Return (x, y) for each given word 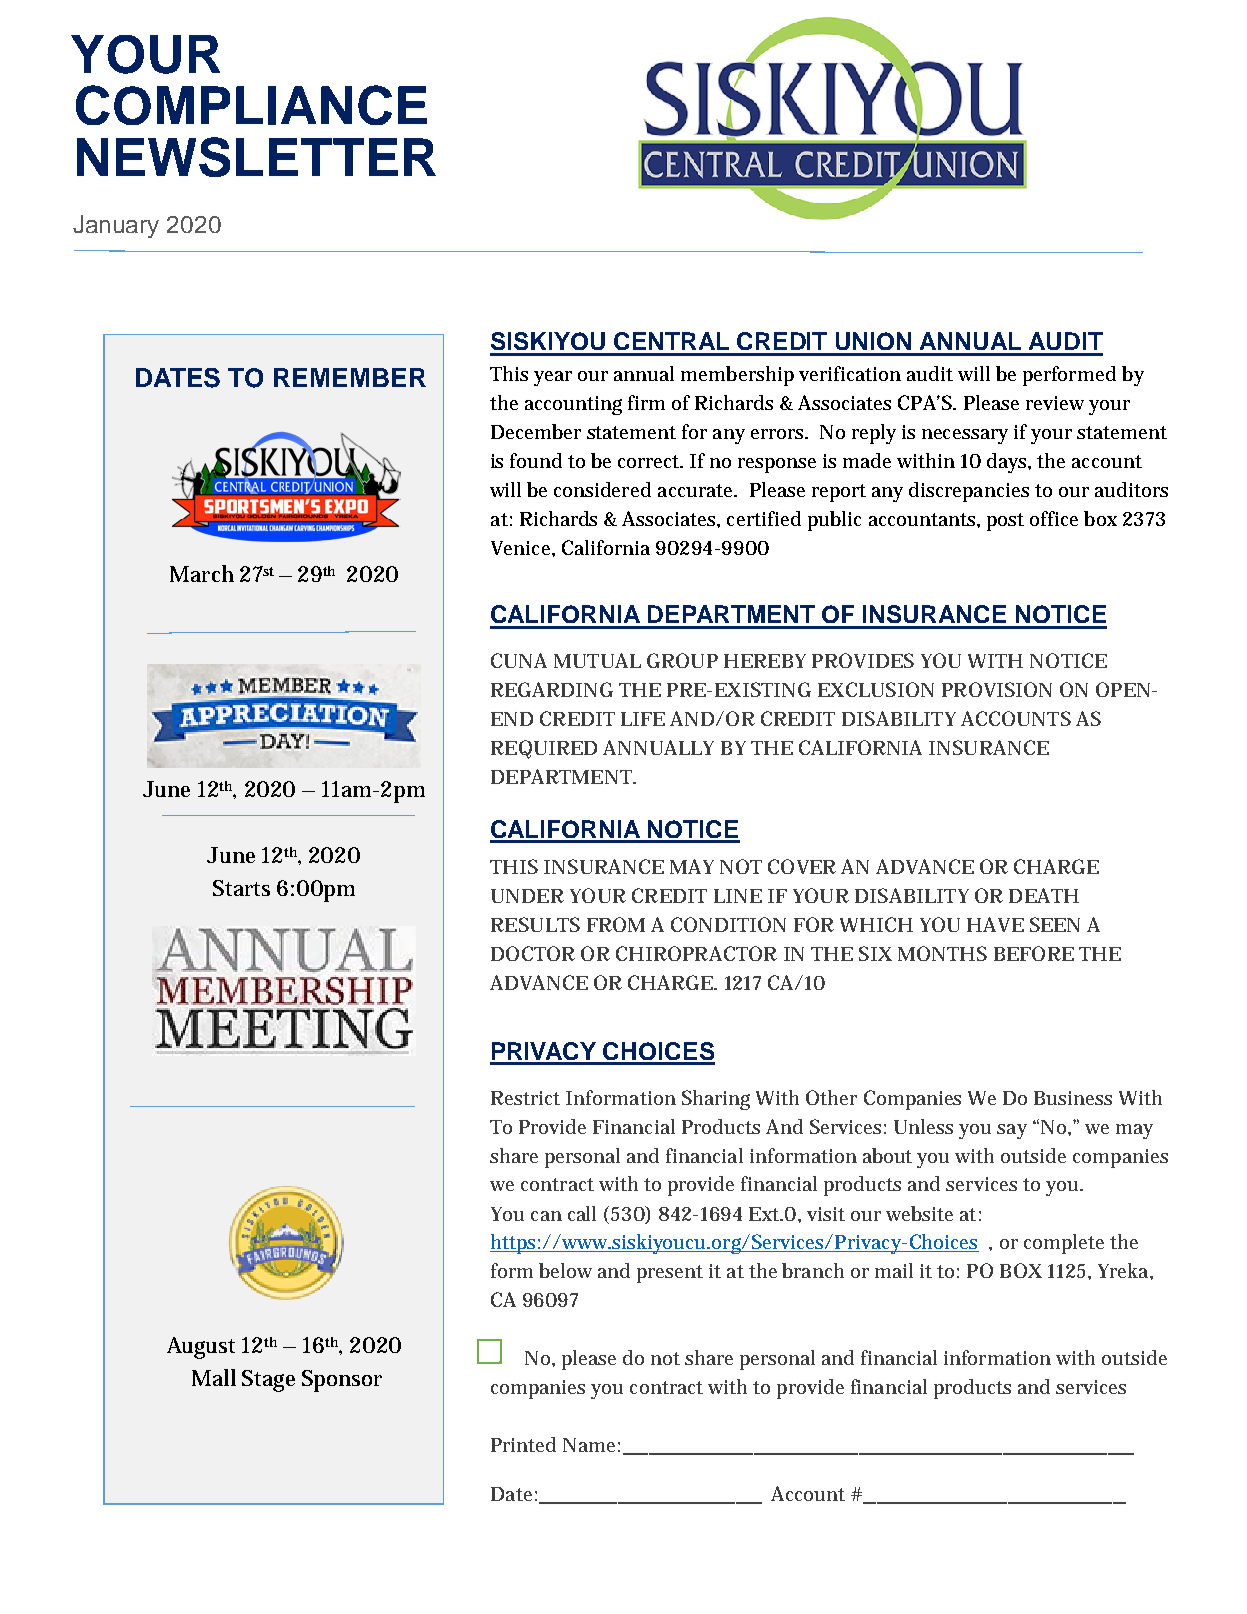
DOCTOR (533, 953)
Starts (241, 888)
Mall (214, 1377)
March (202, 573)
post (1005, 522)
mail (894, 1270)
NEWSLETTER (256, 157)
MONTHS (942, 953)
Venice (520, 548)
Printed (523, 1444)
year (553, 378)
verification (850, 373)
